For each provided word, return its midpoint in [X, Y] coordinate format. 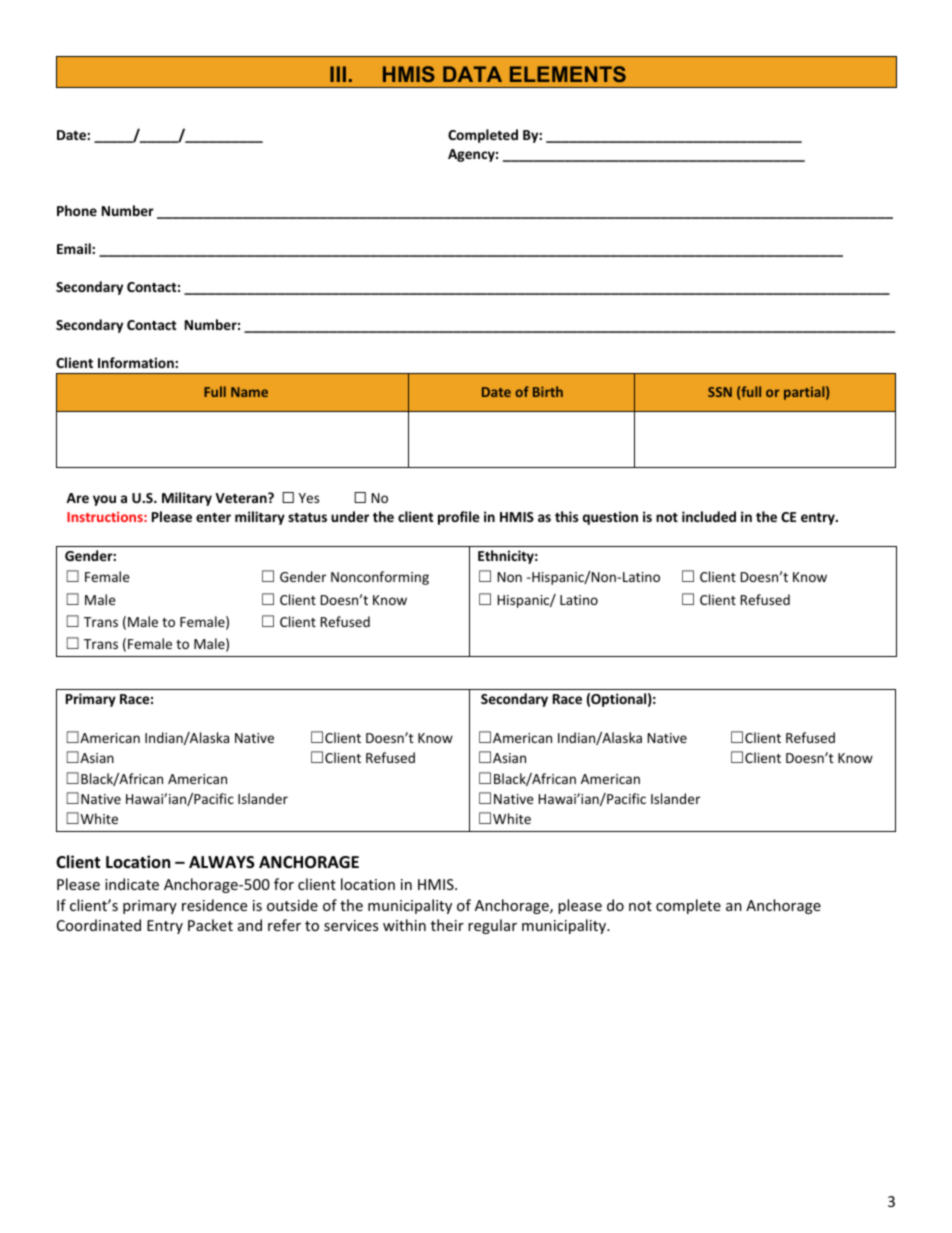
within [404, 925]
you [104, 500]
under [350, 516]
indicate [132, 884]
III [338, 74]
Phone [77, 210]
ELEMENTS [568, 74]
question [610, 518]
